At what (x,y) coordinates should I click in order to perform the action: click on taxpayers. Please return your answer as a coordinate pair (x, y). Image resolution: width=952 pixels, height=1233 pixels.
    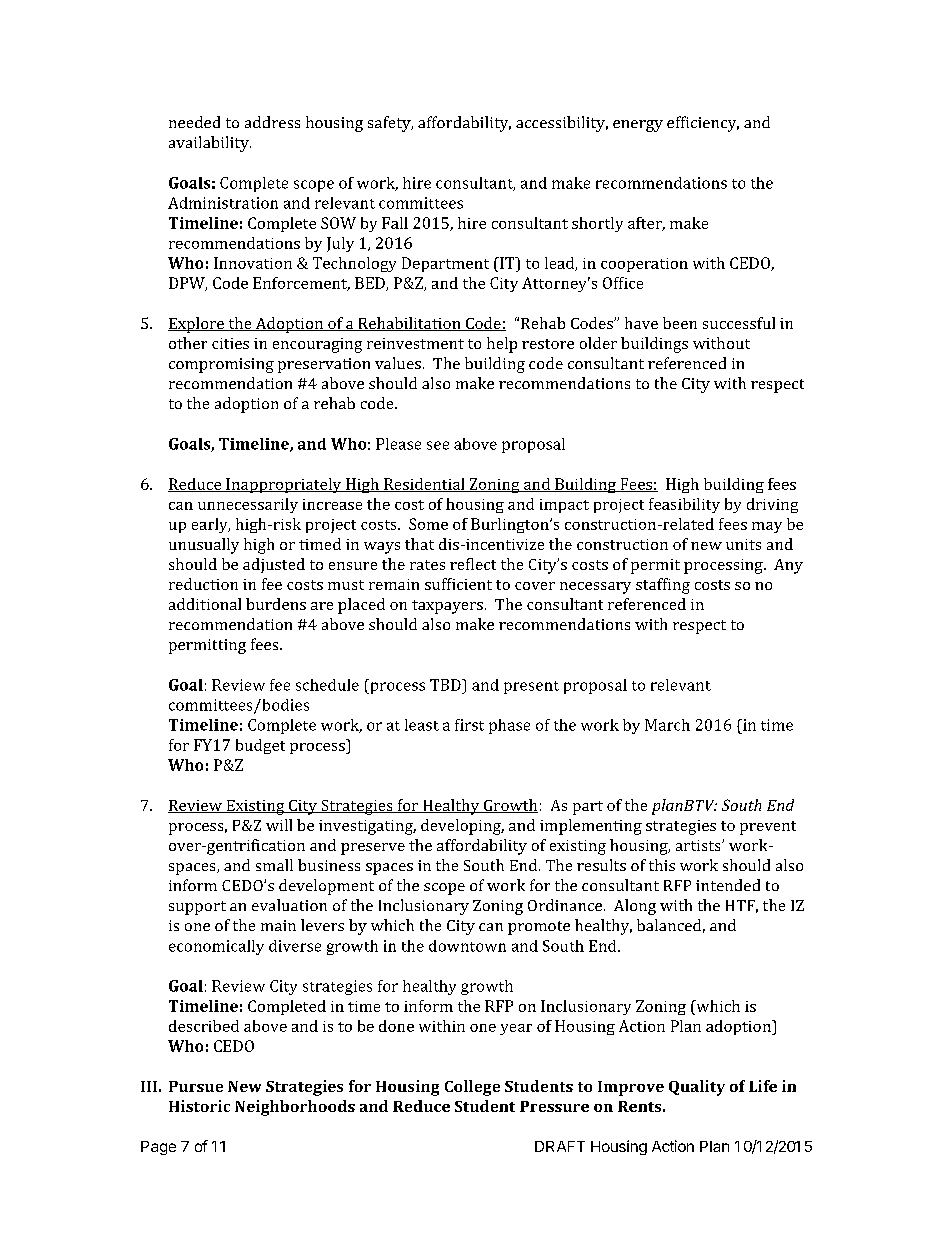
    Looking at the image, I should click on (447, 607).
